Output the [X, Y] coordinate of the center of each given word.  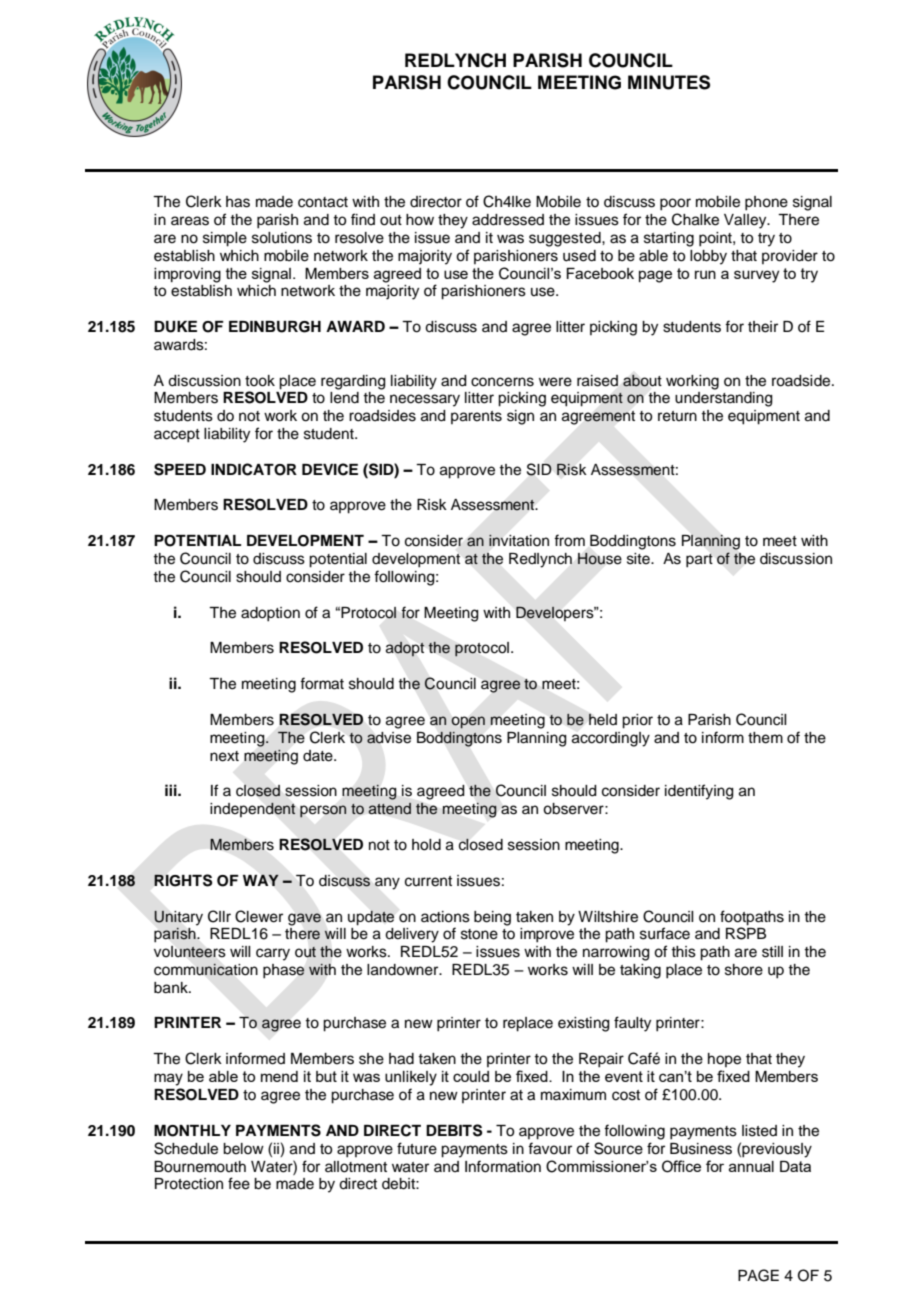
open [468, 722]
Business [701, 1149]
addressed [508, 220]
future [417, 1148]
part [699, 561]
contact [323, 202]
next [224, 756]
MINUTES [669, 82]
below [243, 1149]
